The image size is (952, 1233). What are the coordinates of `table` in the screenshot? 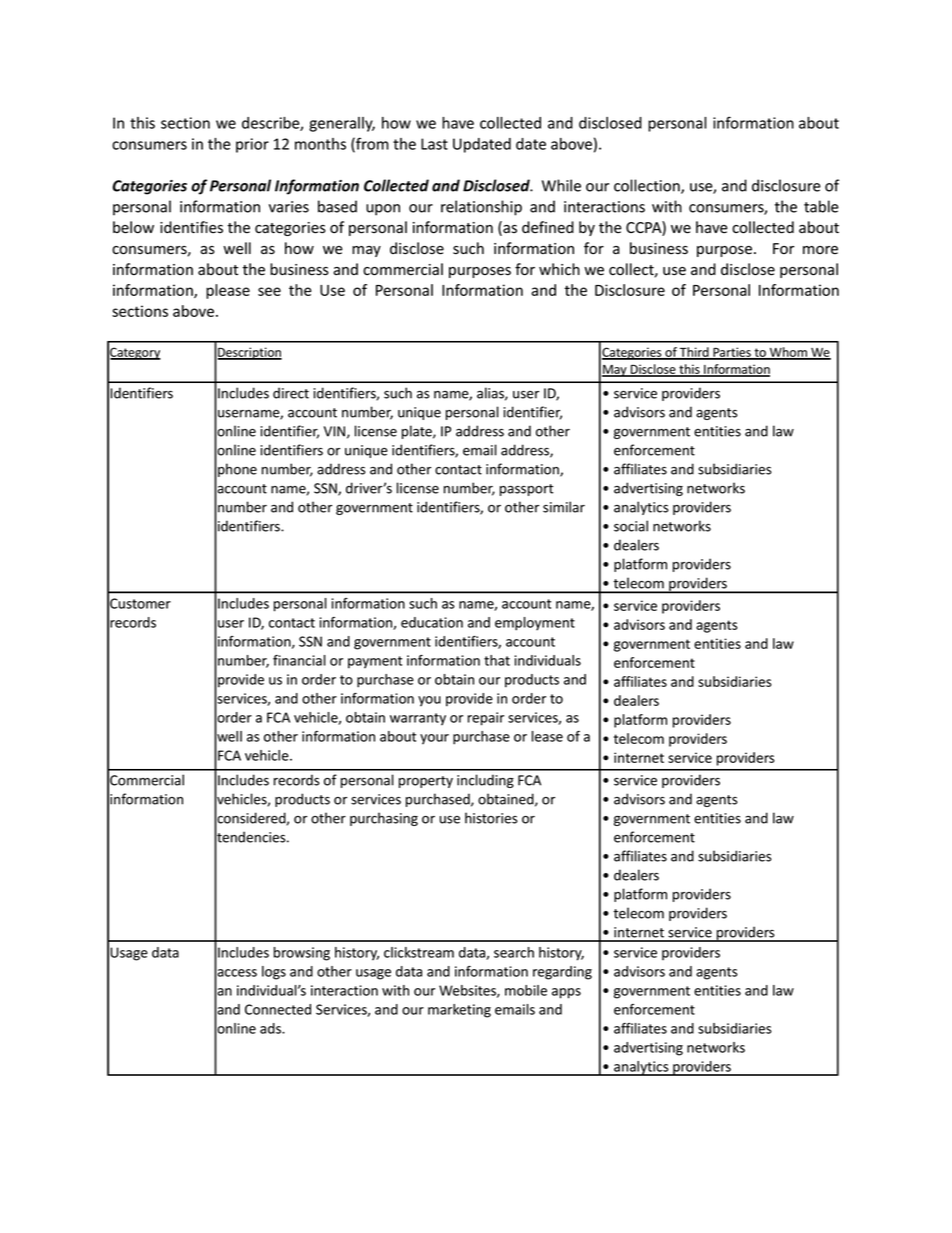 It's located at (821, 206).
